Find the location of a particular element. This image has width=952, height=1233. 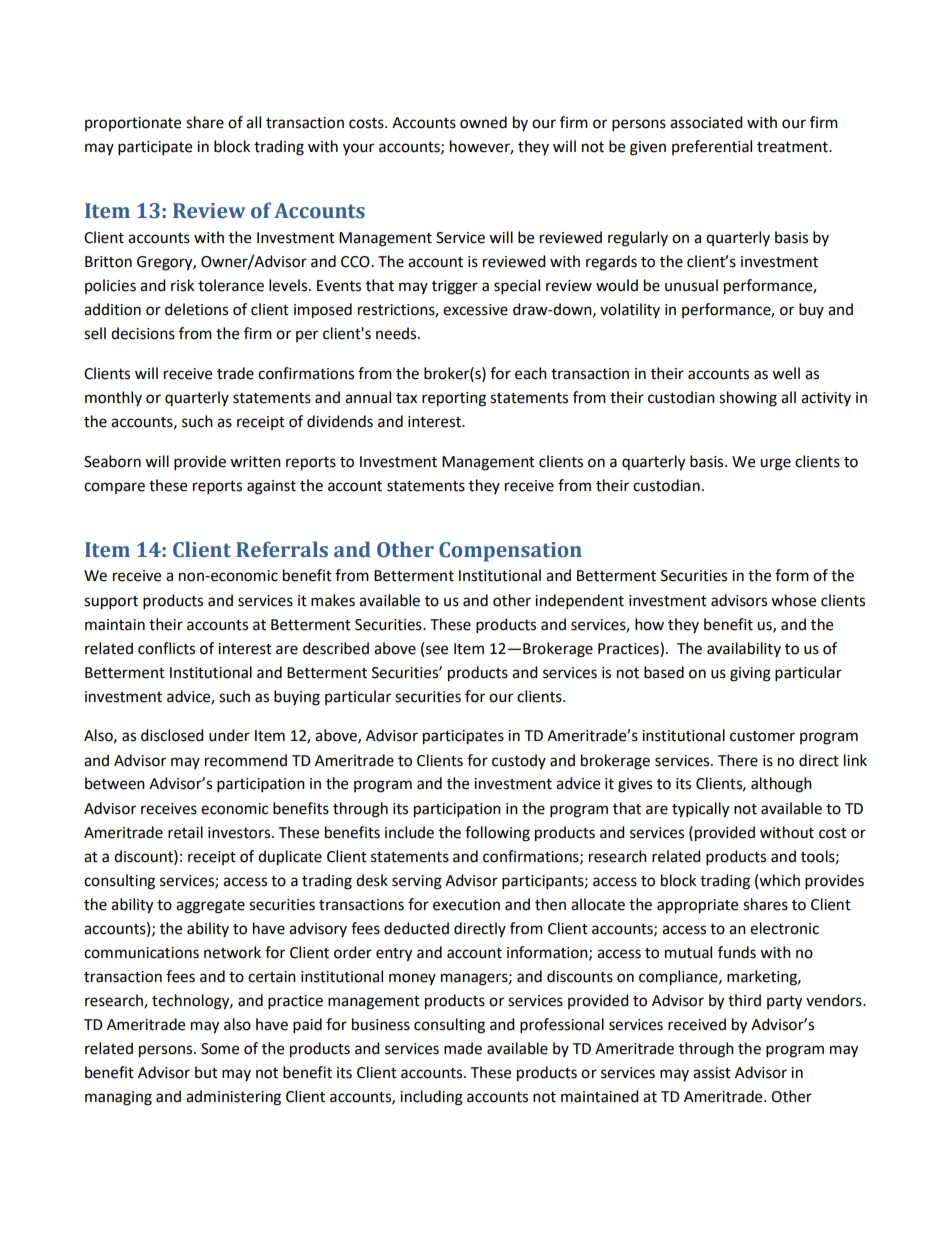

made is located at coordinates (463, 1048).
